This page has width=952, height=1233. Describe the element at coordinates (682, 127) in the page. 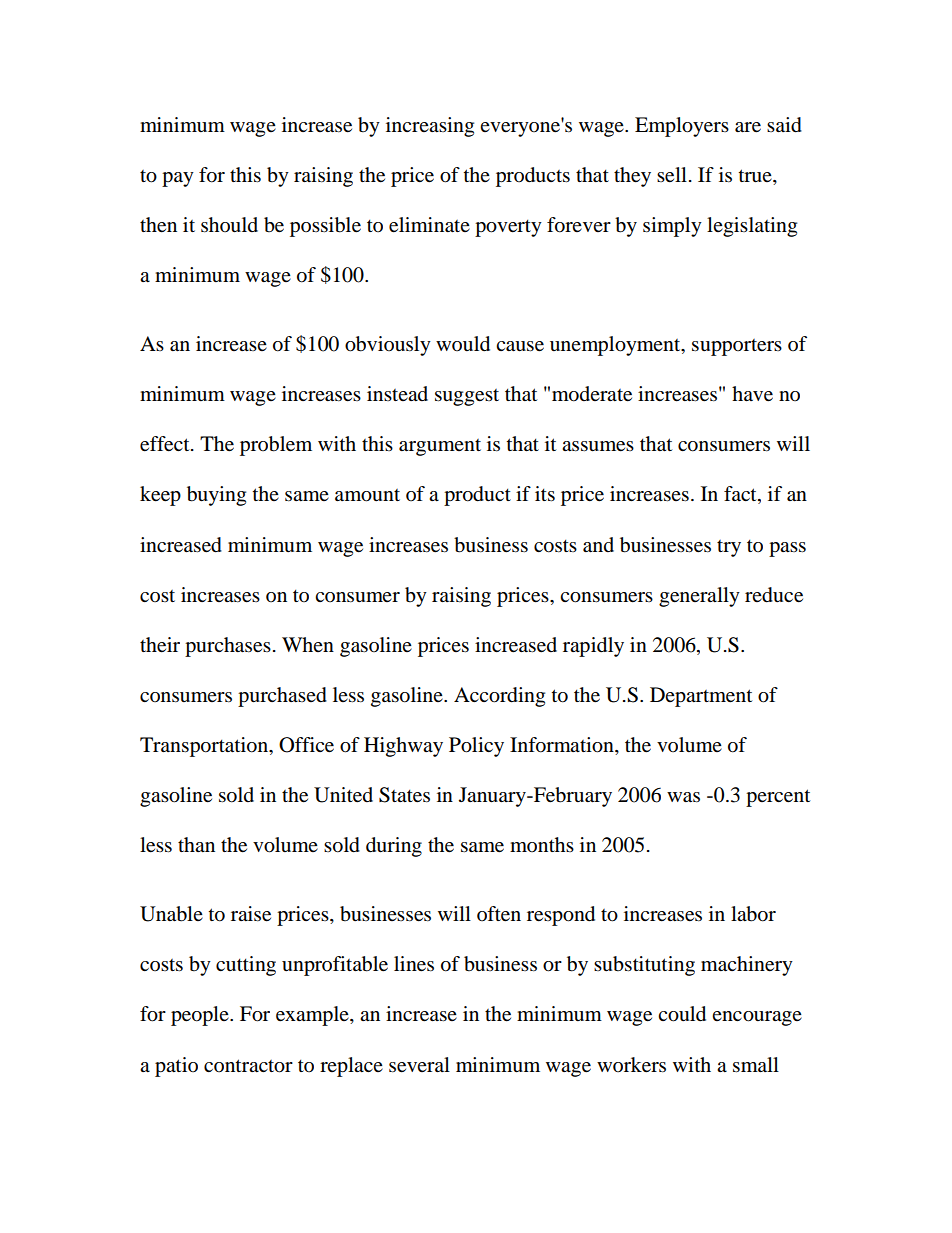

I see `Employers` at that location.
